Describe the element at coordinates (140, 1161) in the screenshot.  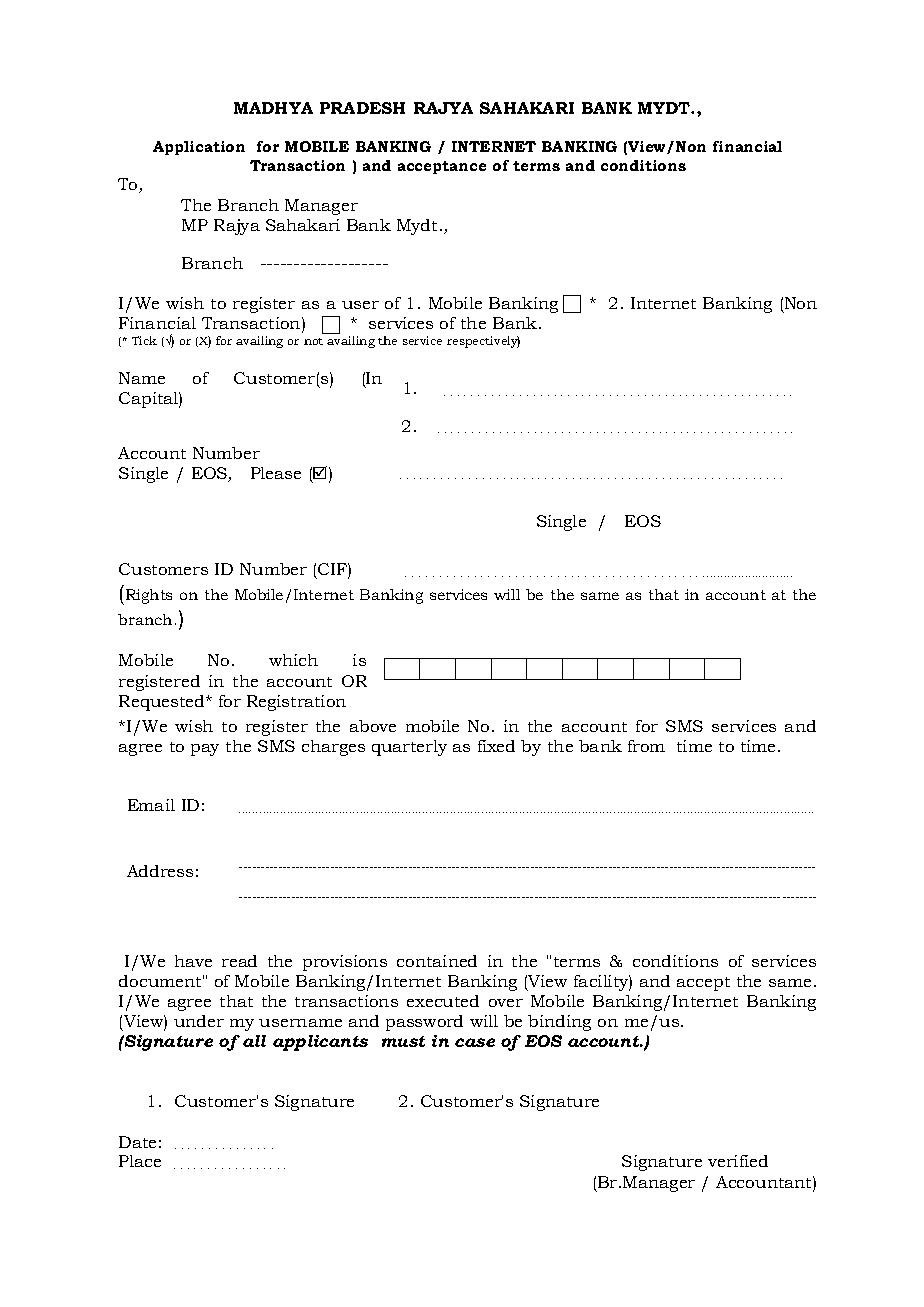
I see `Place` at that location.
